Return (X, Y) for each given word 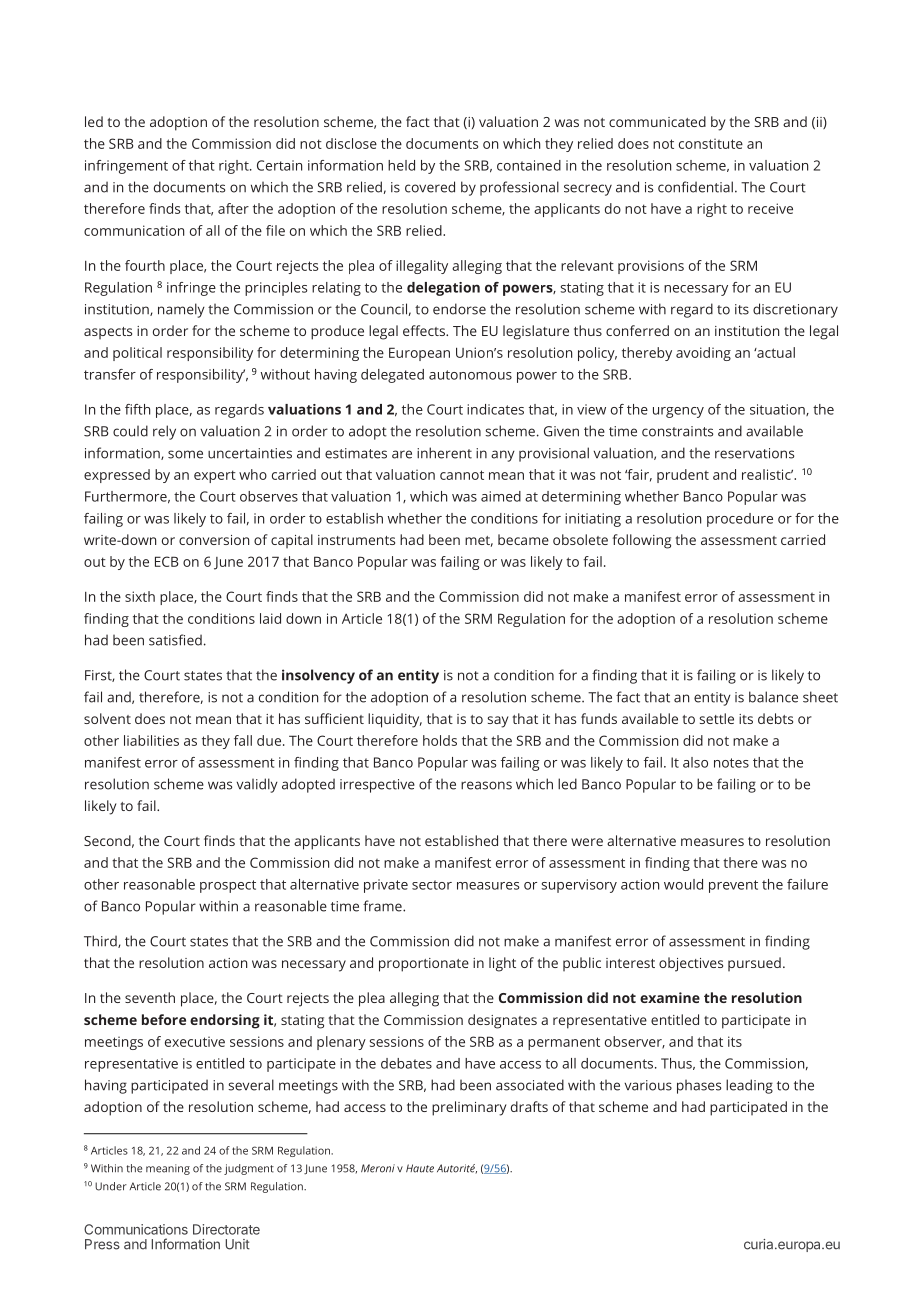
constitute (711, 143)
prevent (733, 886)
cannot (462, 475)
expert (215, 476)
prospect (228, 886)
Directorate (226, 1229)
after (233, 208)
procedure (740, 520)
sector (432, 885)
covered (430, 187)
